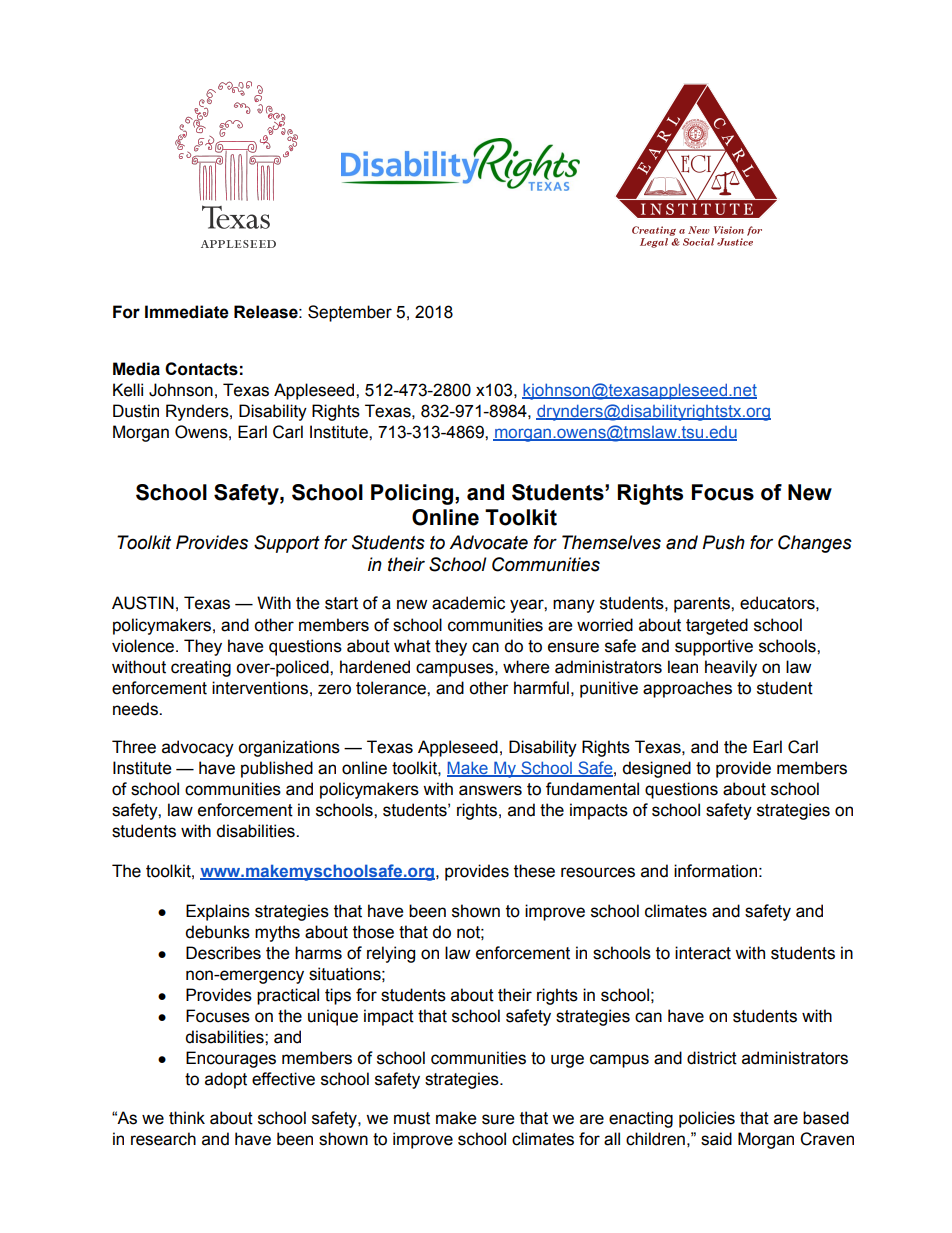  I want to click on Push, so click(723, 542).
